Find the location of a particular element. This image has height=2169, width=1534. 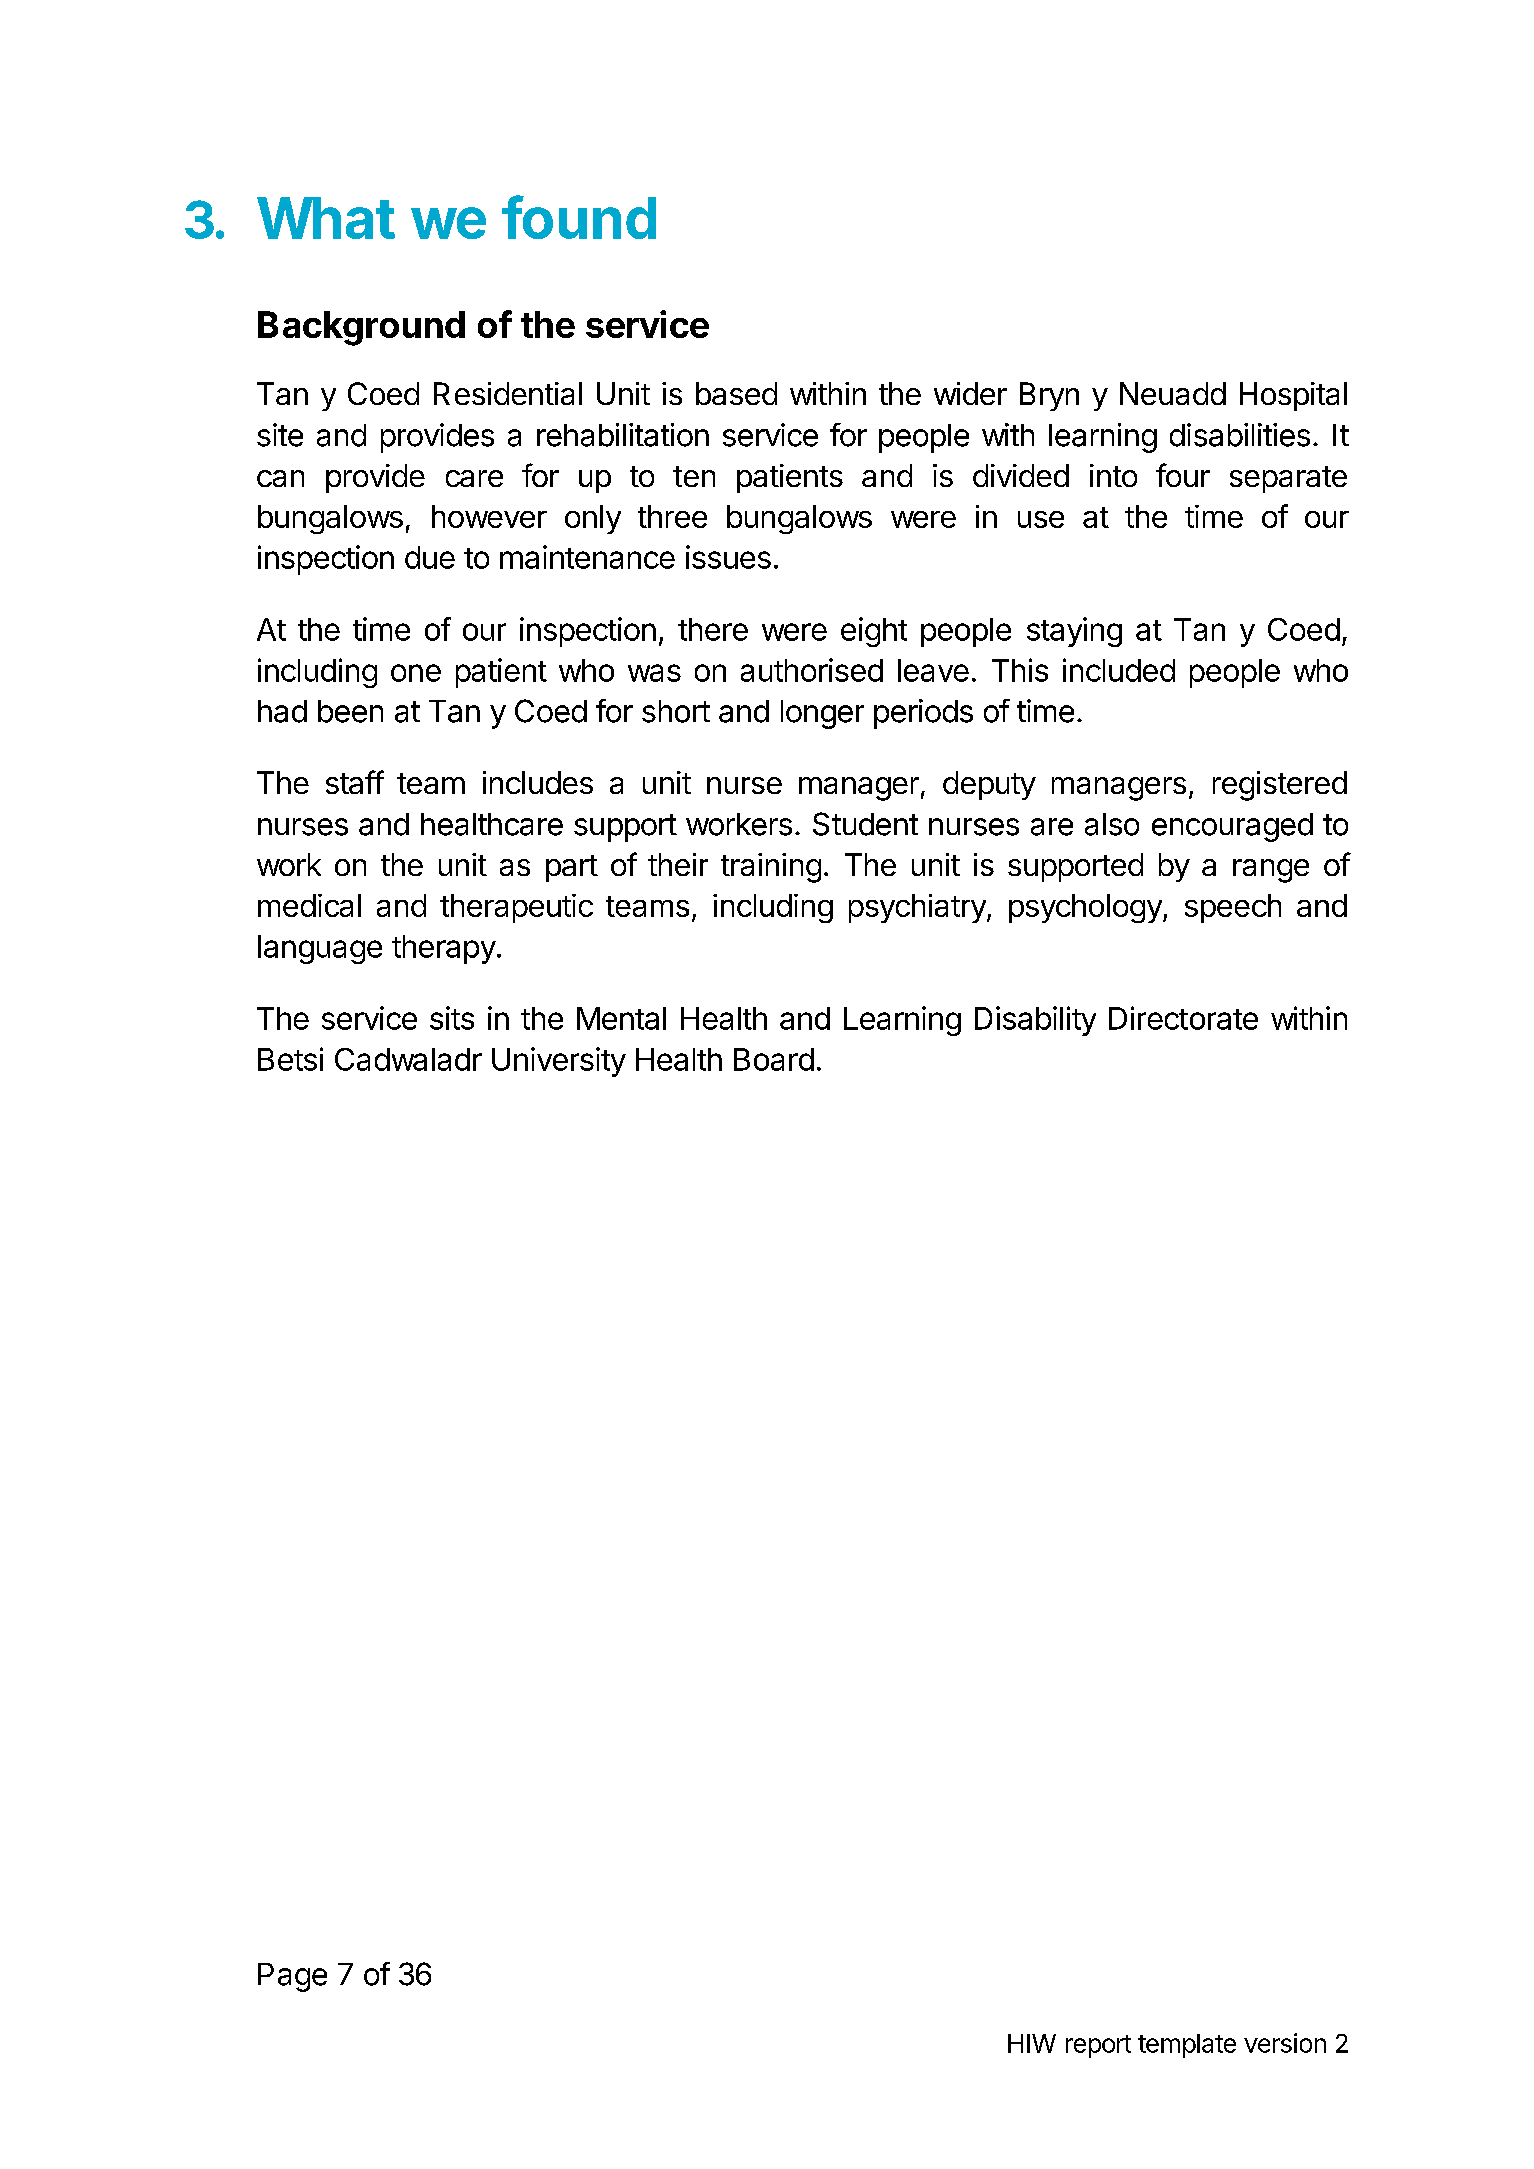

Background is located at coordinates (361, 328).
